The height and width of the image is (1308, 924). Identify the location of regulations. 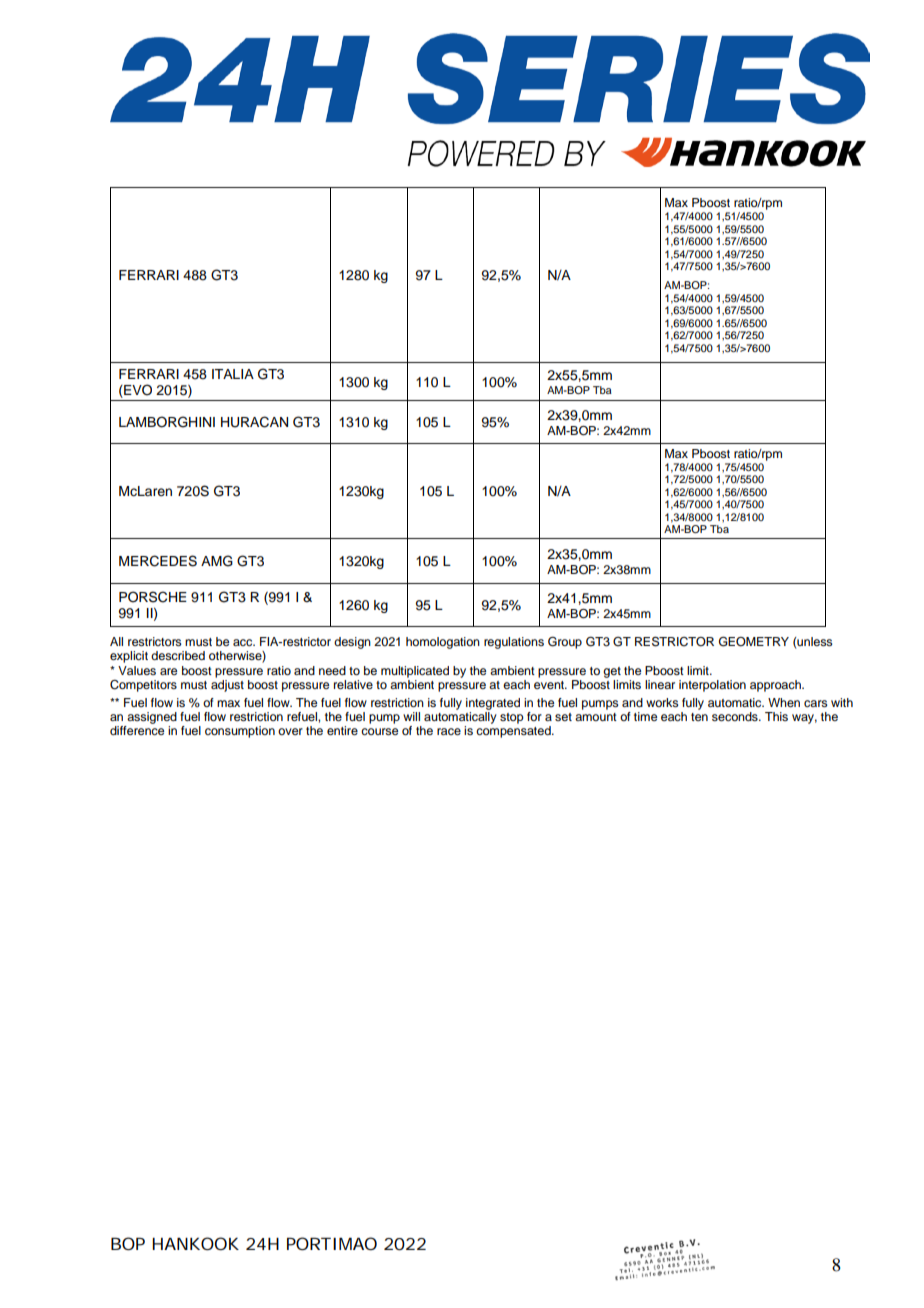
(514, 643).
